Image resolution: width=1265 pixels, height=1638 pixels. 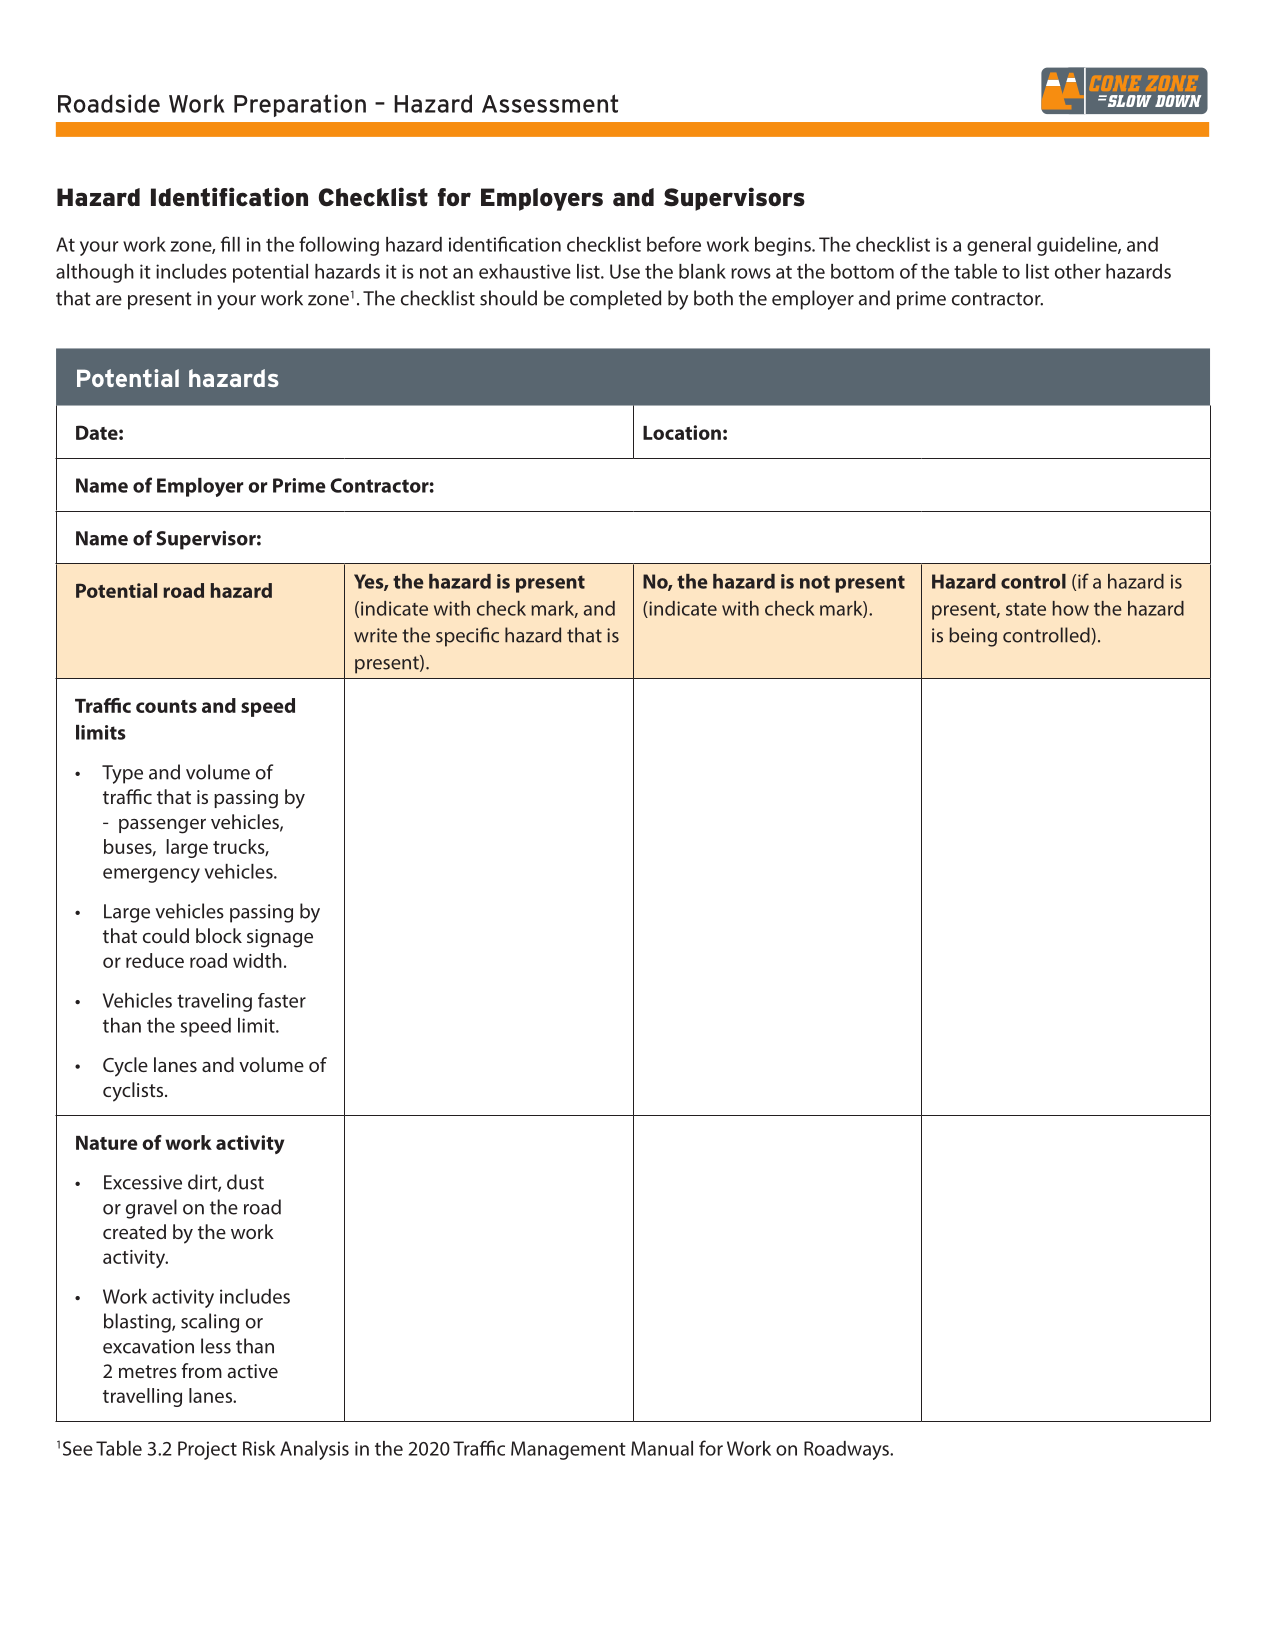 What do you see at coordinates (550, 103) in the screenshot?
I see `Assessment` at bounding box center [550, 103].
